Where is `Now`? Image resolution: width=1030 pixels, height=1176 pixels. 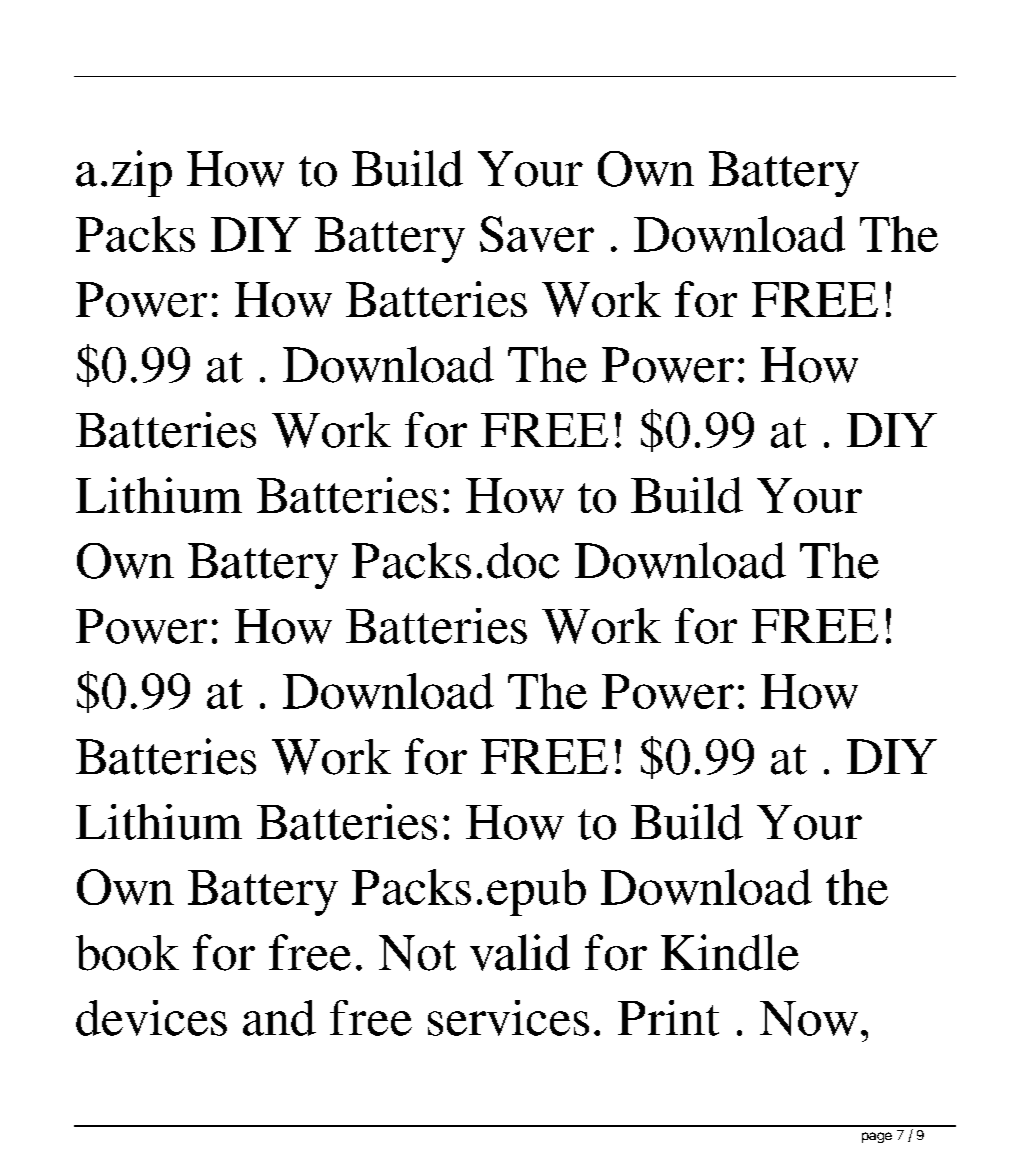 Now is located at coordinates (809, 1018).
